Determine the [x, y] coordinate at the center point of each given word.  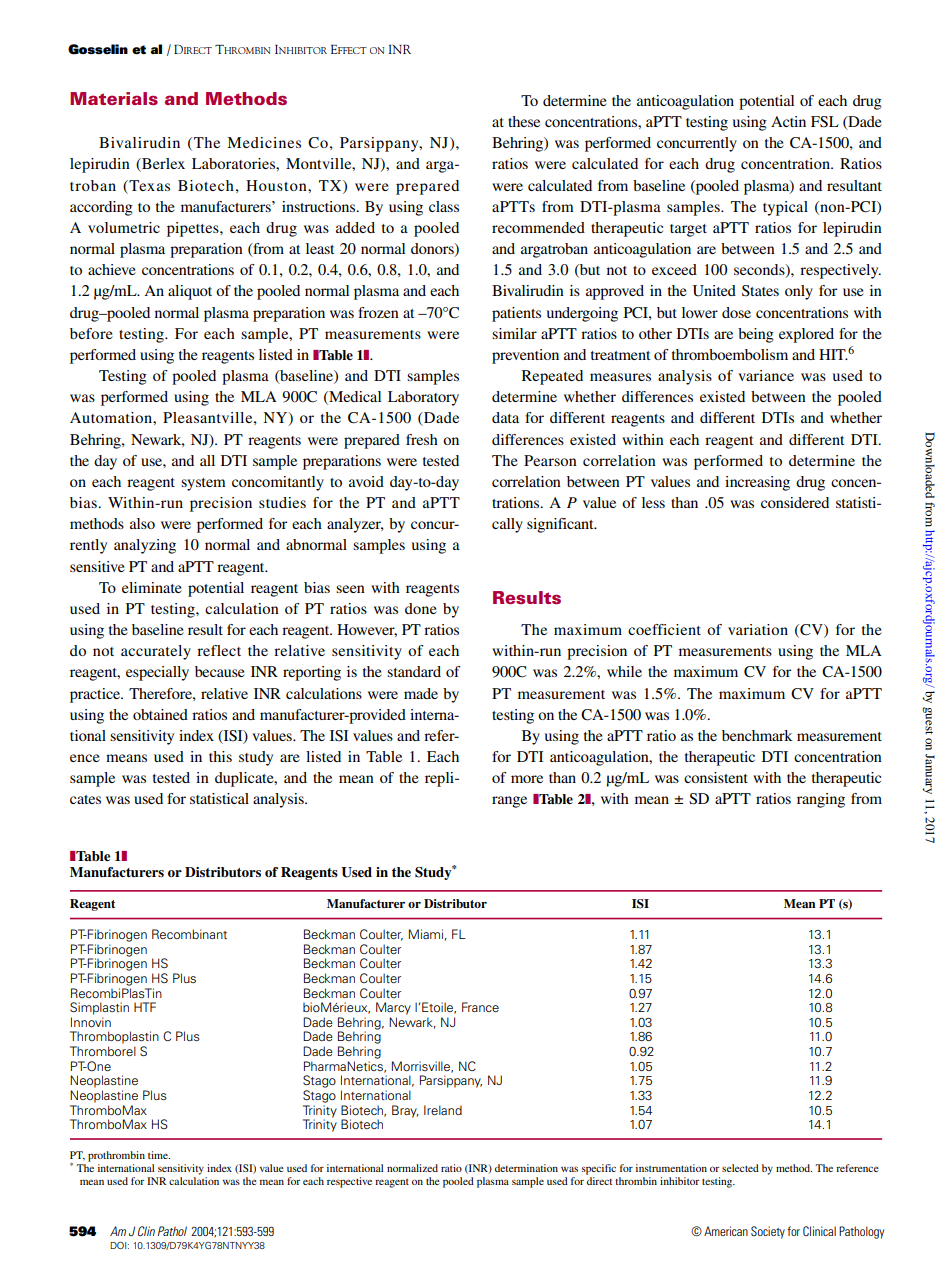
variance [766, 375]
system [203, 484]
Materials [114, 98]
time [159, 1155]
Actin [788, 121]
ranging [821, 800]
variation [758, 629]
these [524, 121]
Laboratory [423, 398]
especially [157, 673]
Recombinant [189, 934]
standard [414, 671]
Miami [426, 934]
